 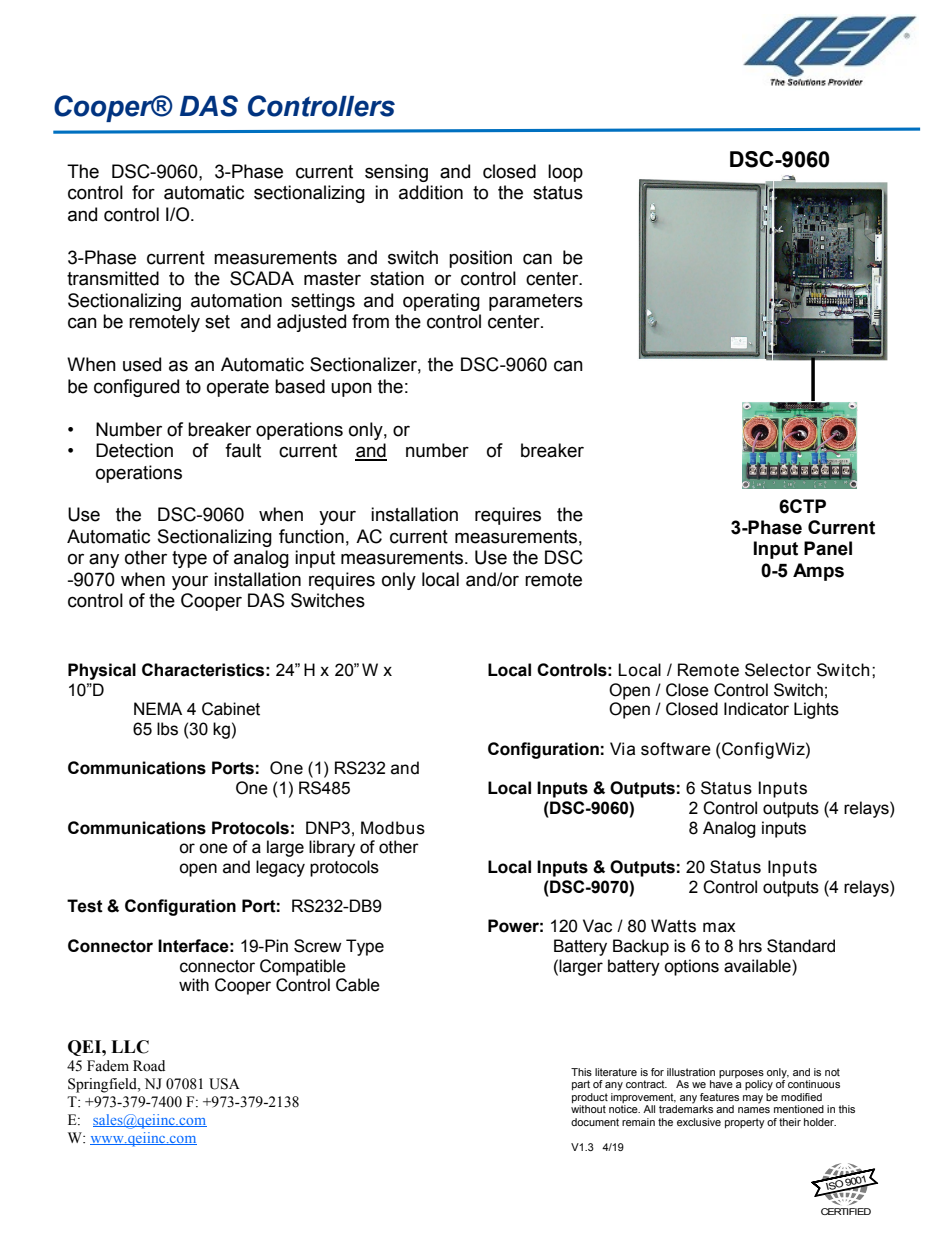 I want to click on Detection, so click(x=134, y=450).
